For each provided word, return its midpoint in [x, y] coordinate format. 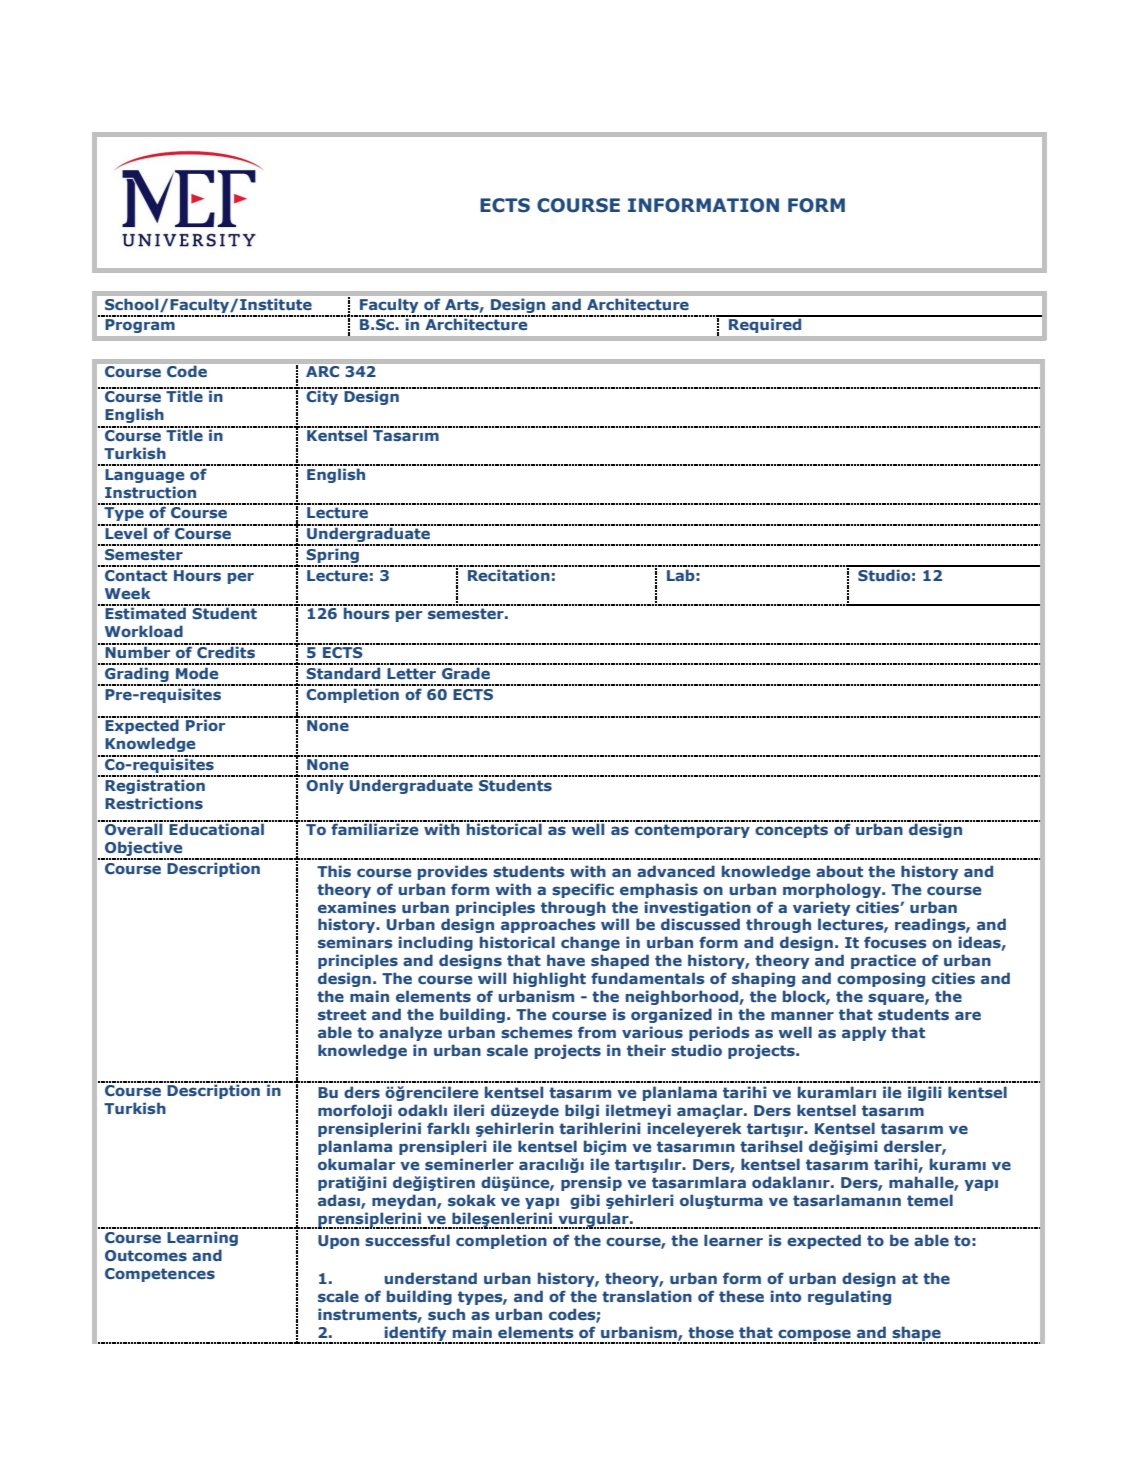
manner [802, 1015]
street [342, 1014]
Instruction [150, 492]
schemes [537, 1032]
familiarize [375, 828]
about [839, 871]
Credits [226, 651]
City [323, 396]
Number [138, 651]
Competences [160, 1275]
